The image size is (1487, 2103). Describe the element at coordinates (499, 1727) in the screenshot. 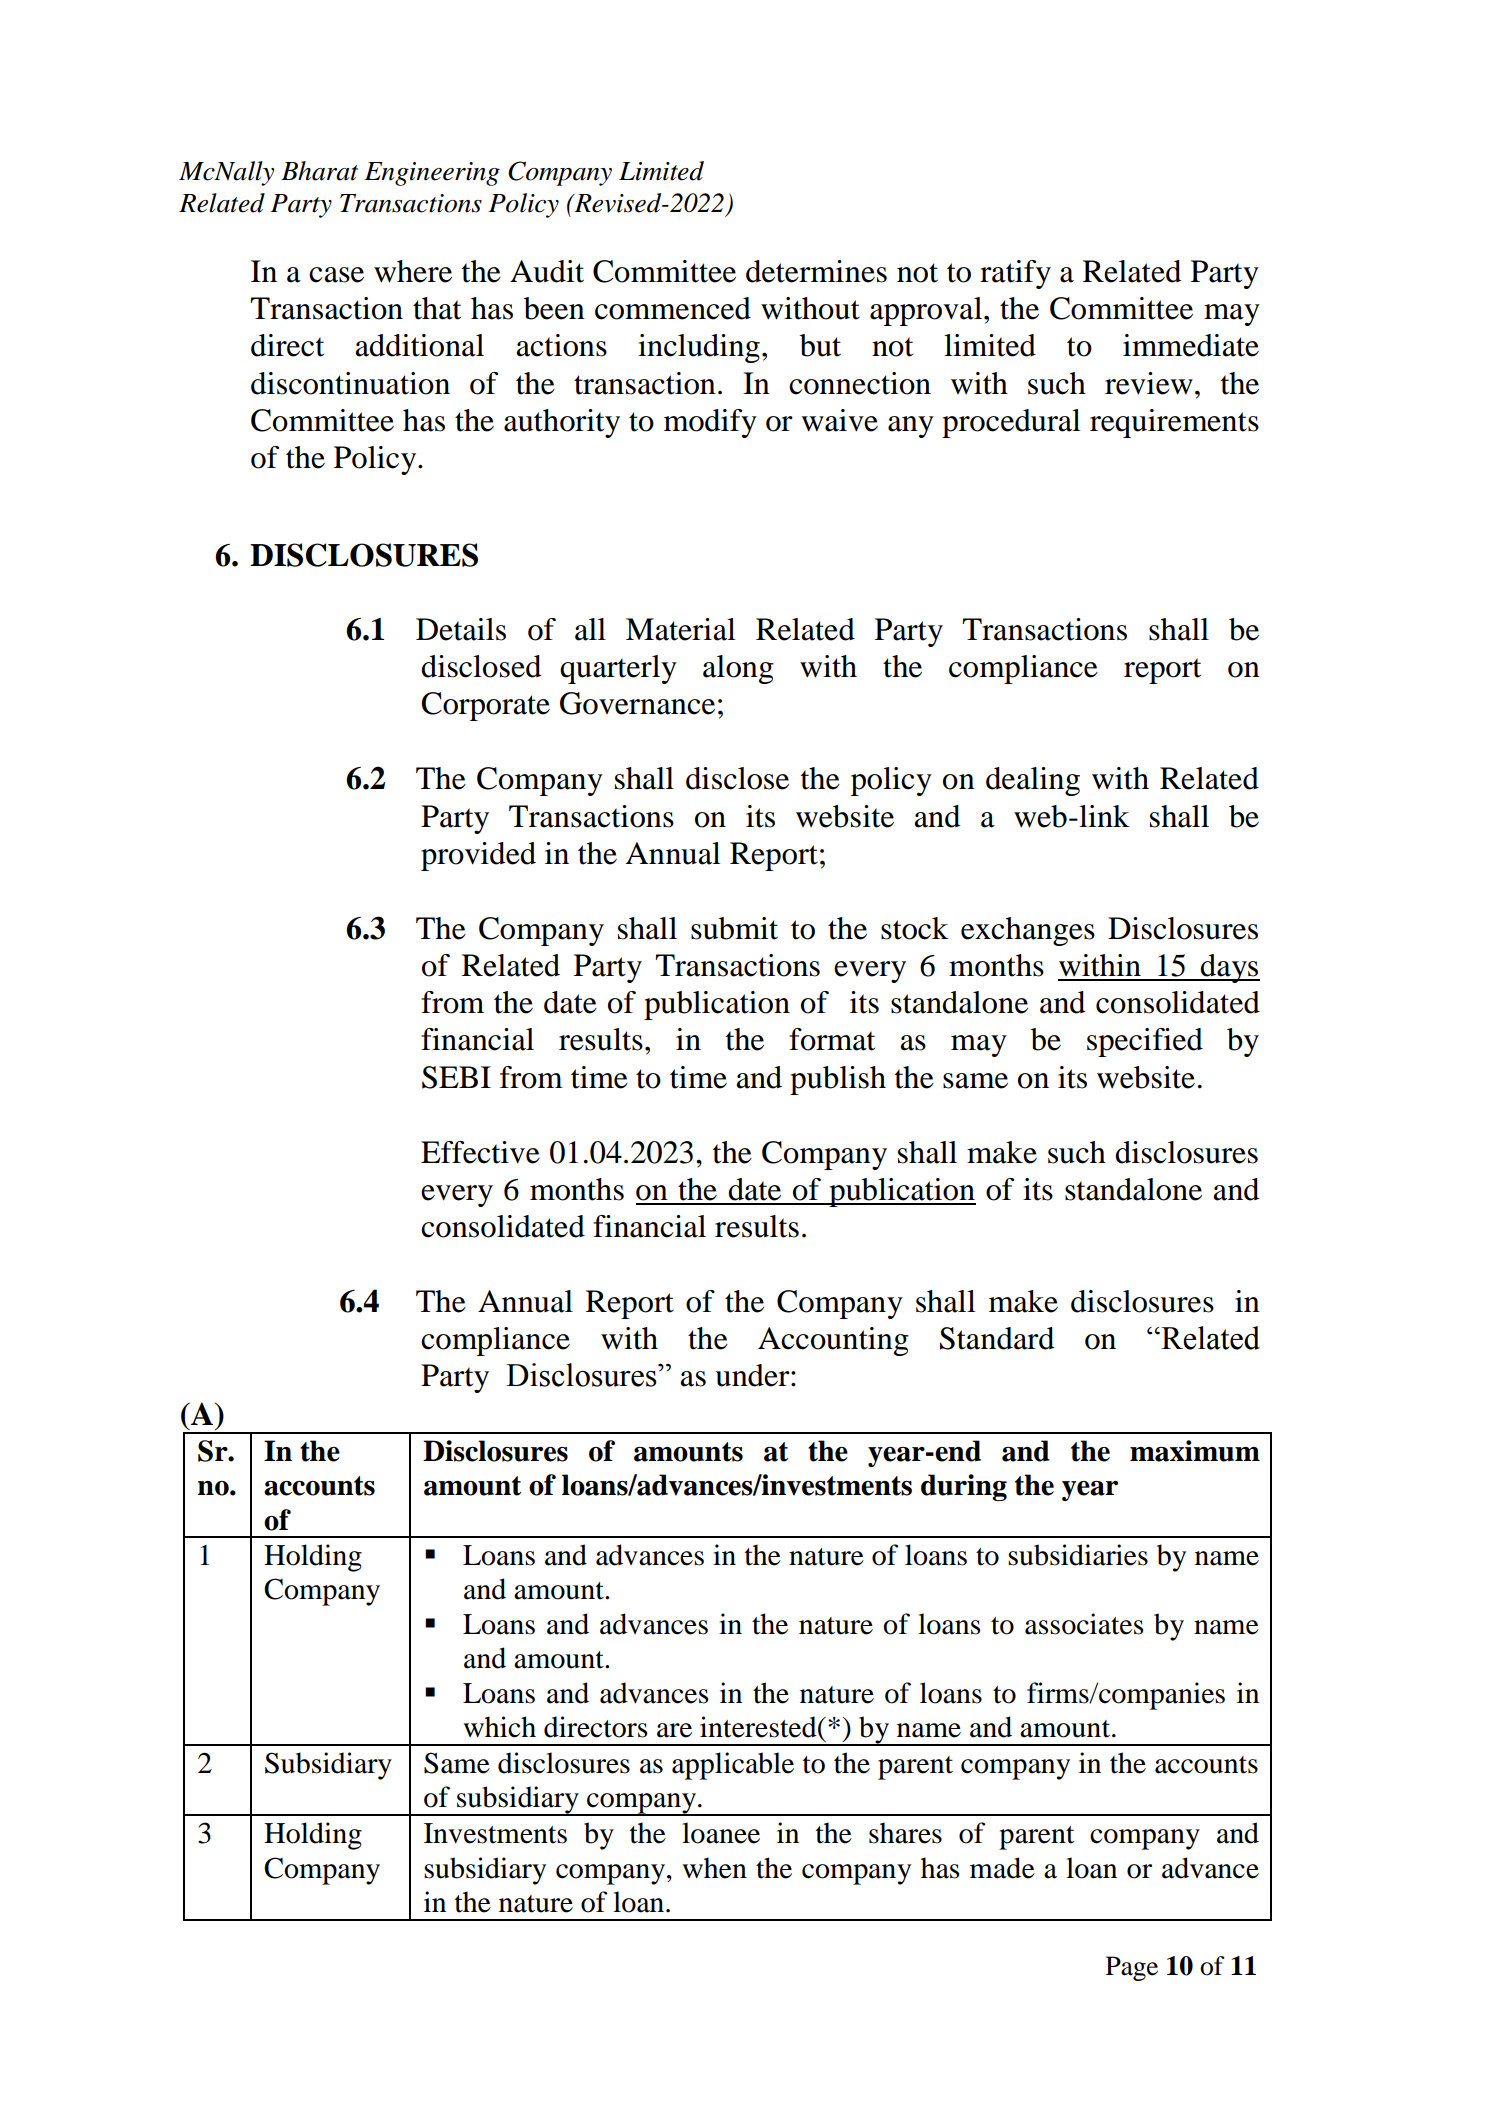

I see `which` at that location.
